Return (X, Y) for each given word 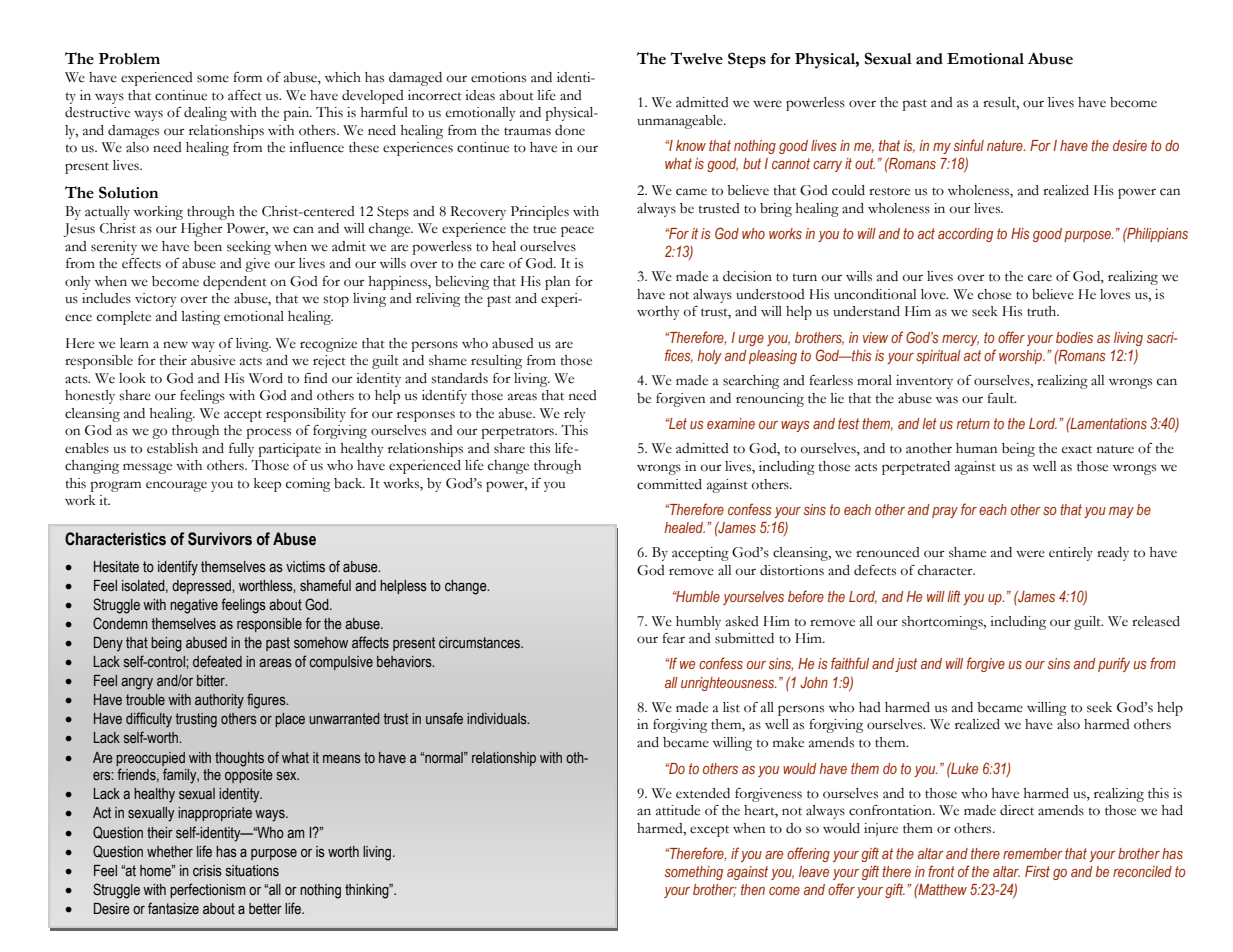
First (1037, 871)
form (247, 77)
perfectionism (208, 890)
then (753, 889)
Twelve (696, 58)
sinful (969, 145)
